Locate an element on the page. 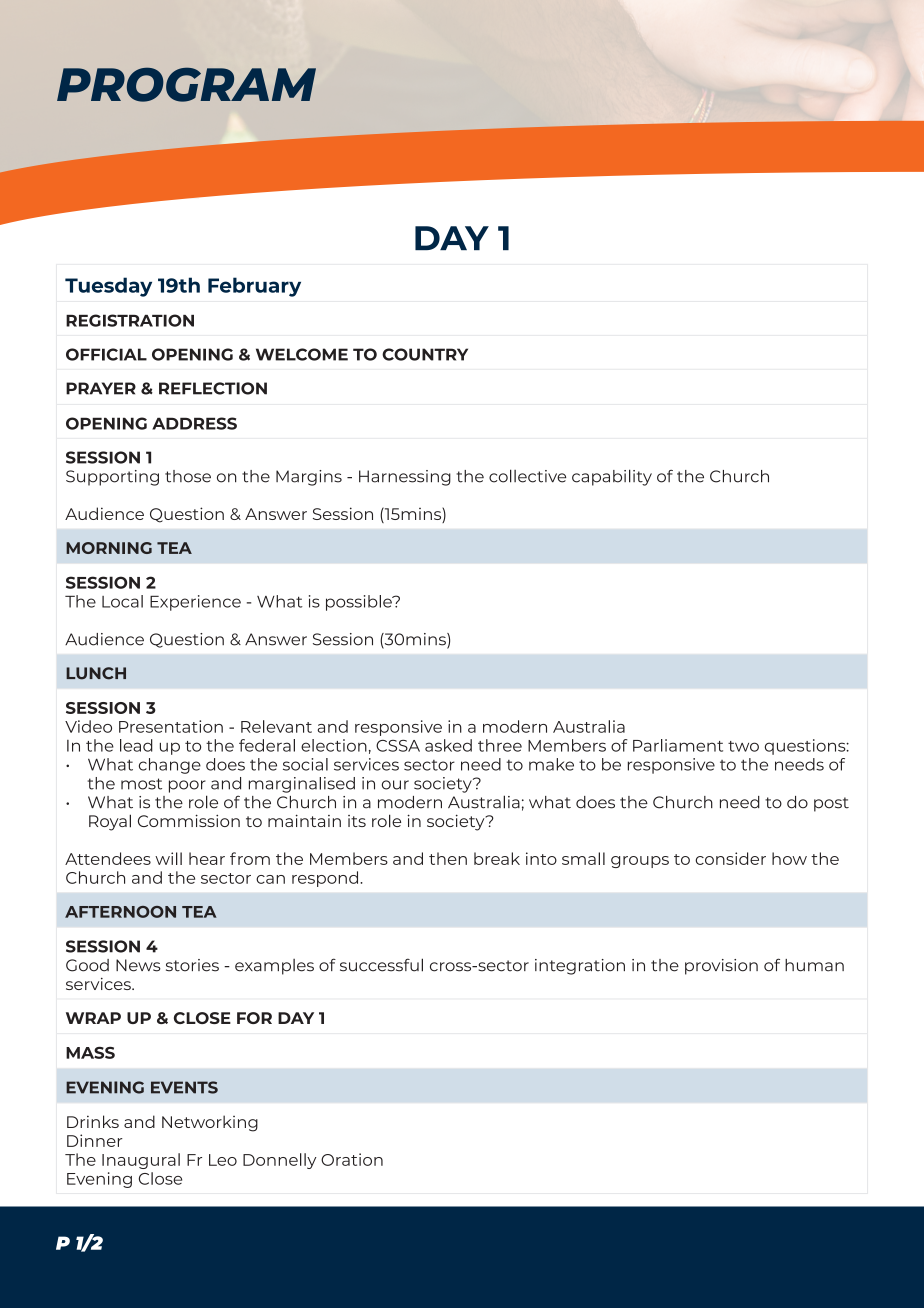 The image size is (924, 1308). PROGRAM is located at coordinates (186, 84).
